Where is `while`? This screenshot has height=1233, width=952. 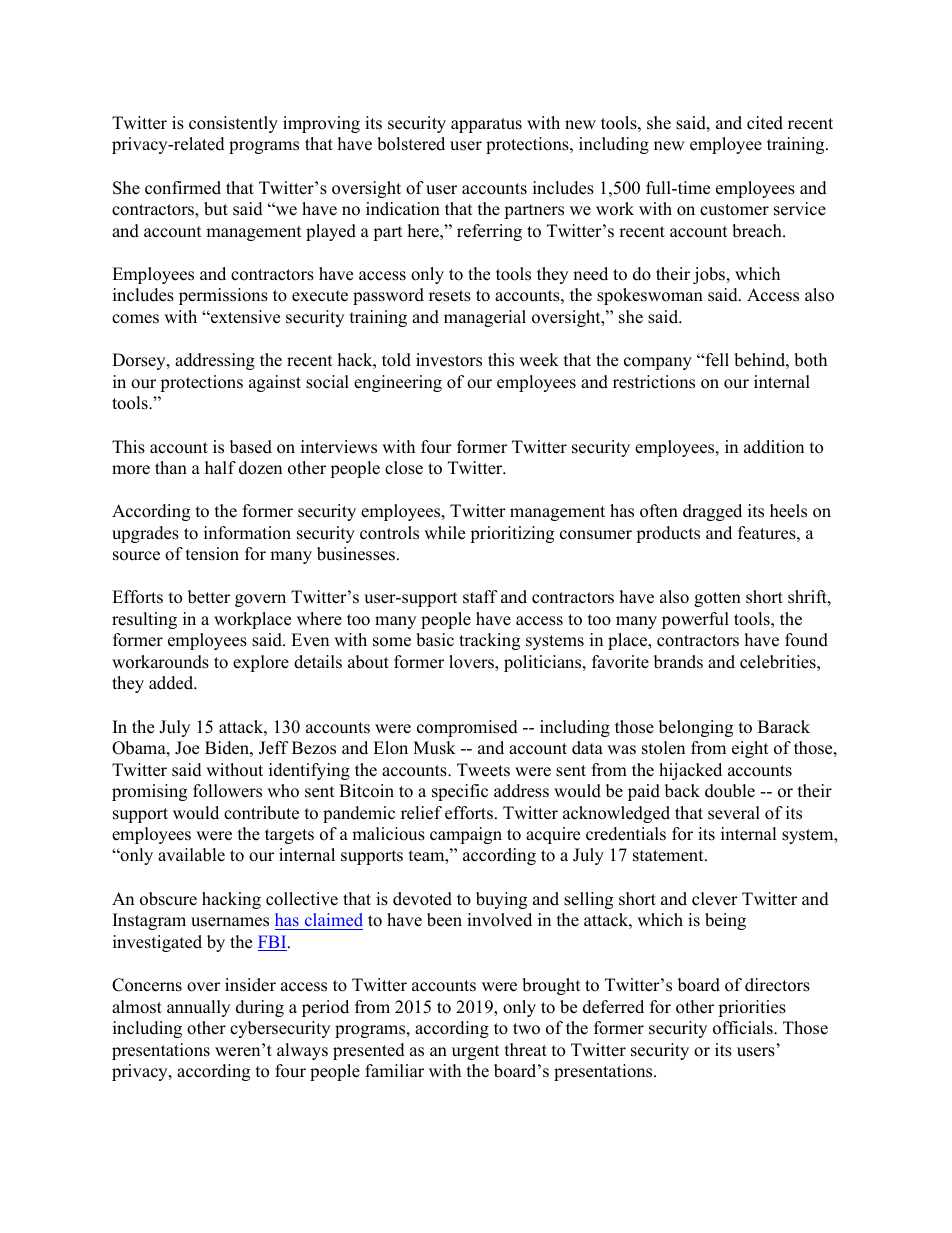
while is located at coordinates (444, 533).
